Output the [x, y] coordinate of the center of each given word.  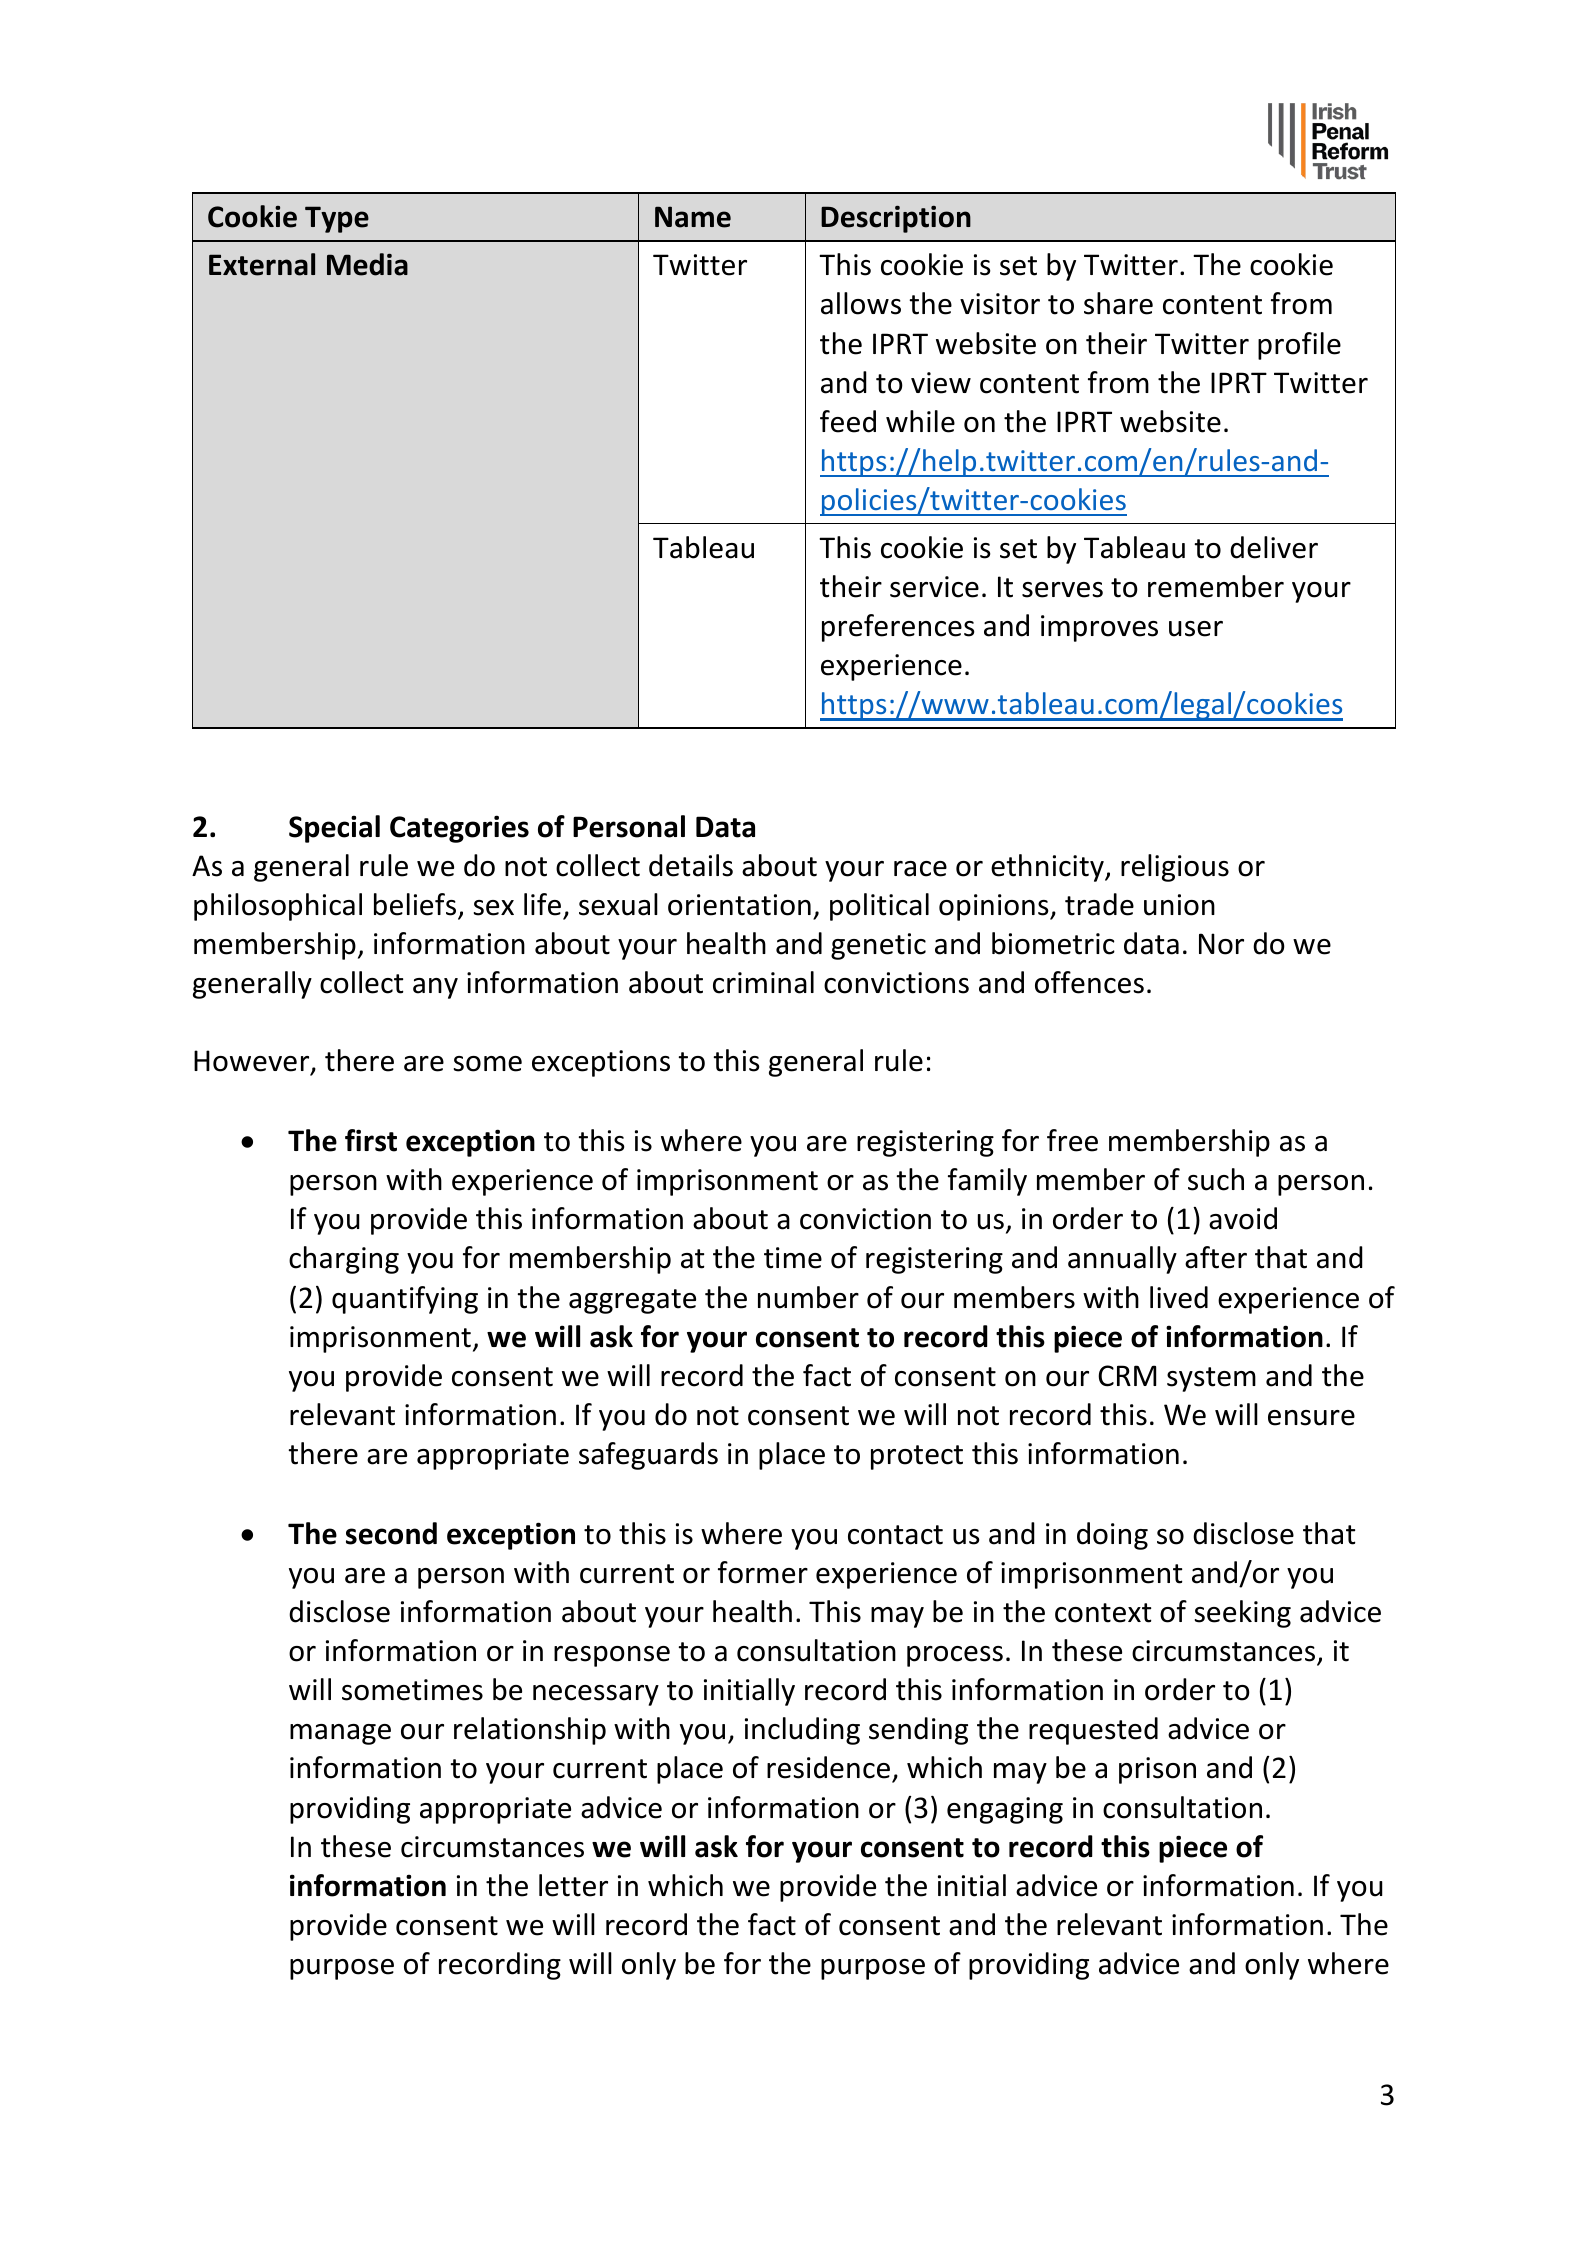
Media [367, 264]
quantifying [405, 1300]
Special [334, 829]
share [1118, 303]
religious [1175, 868]
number [808, 1297]
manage [340, 1734]
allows [861, 303]
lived [1179, 1297]
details [691, 865]
